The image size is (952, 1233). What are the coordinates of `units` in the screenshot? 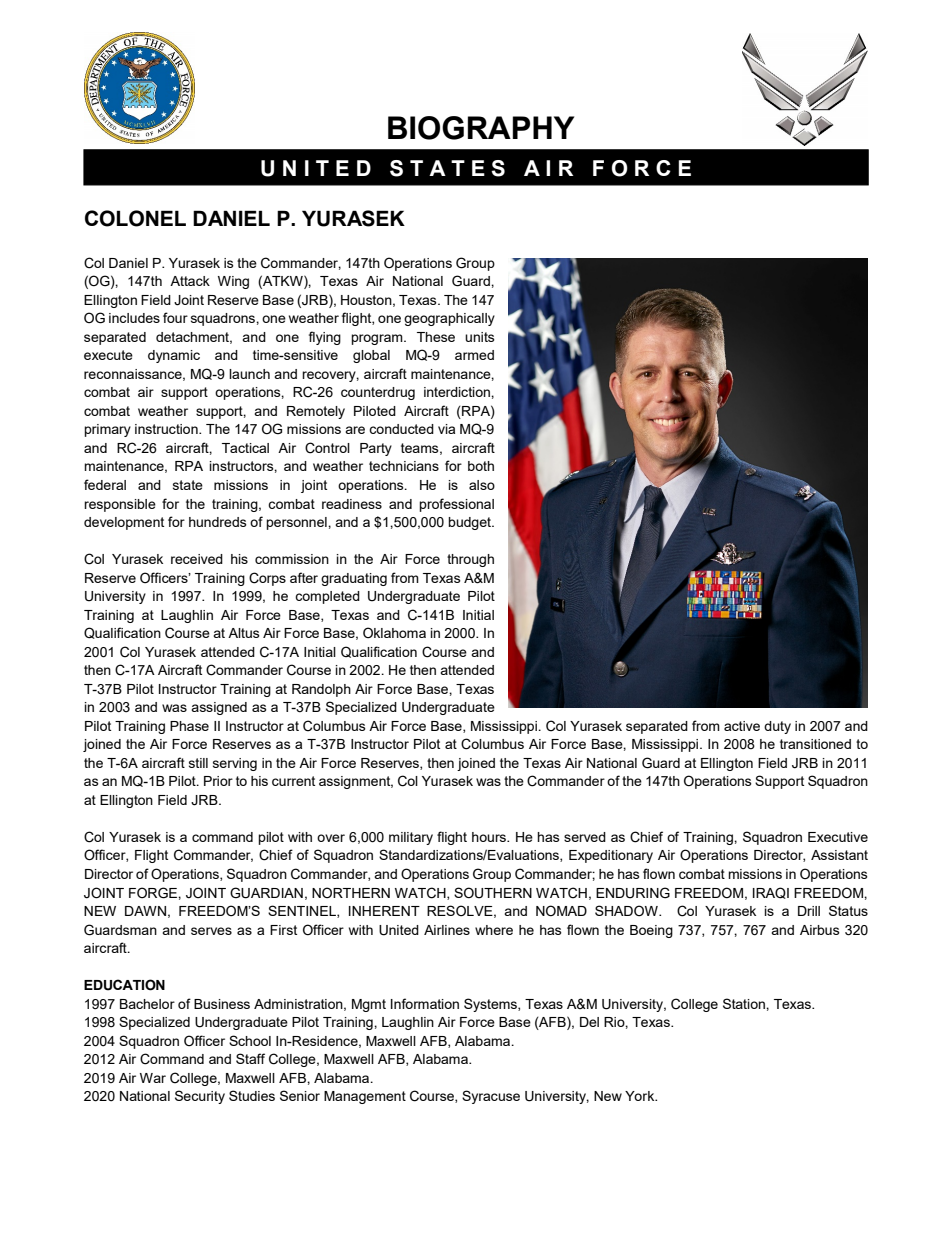 It's located at (480, 337).
